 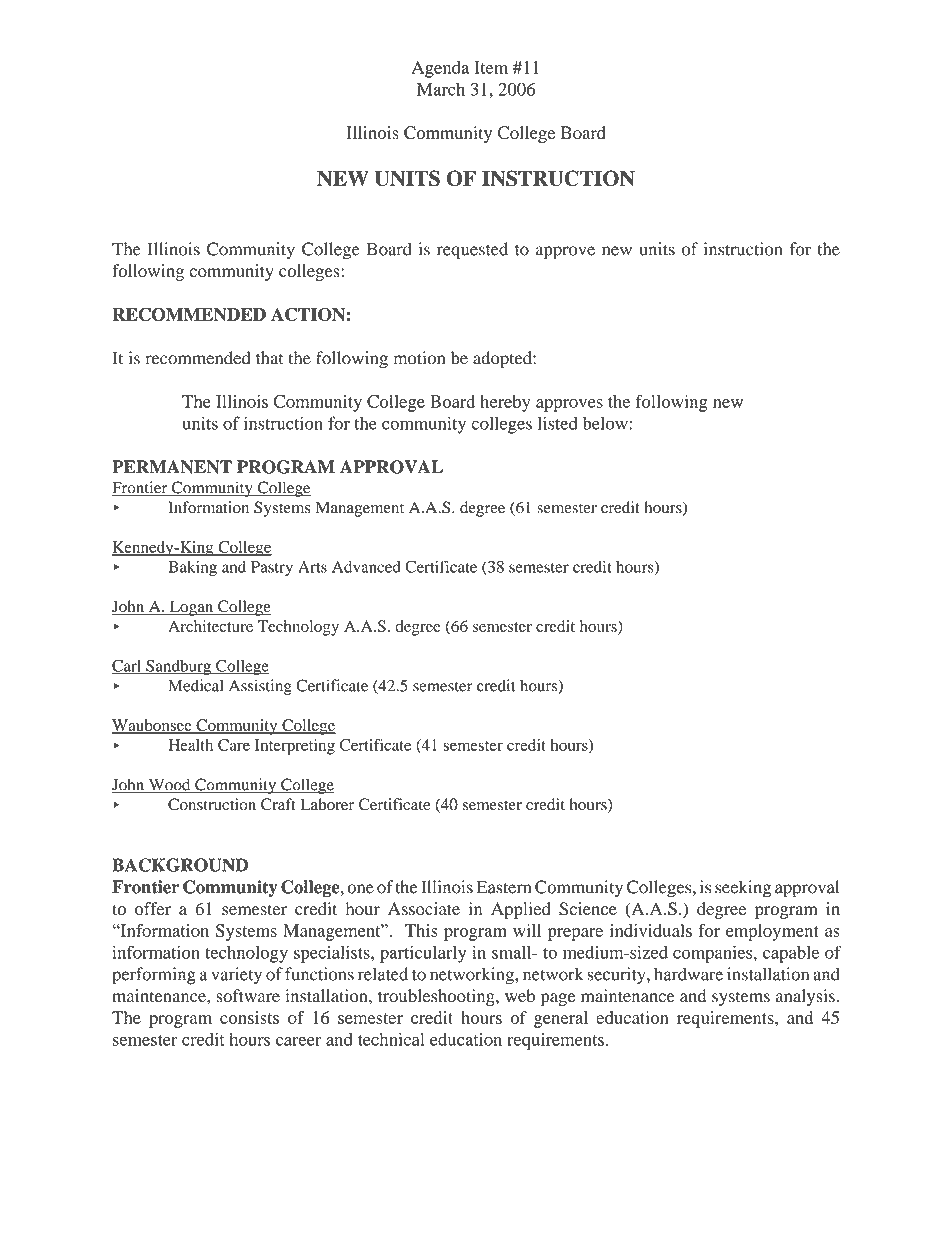 I want to click on below, so click(x=606, y=423).
